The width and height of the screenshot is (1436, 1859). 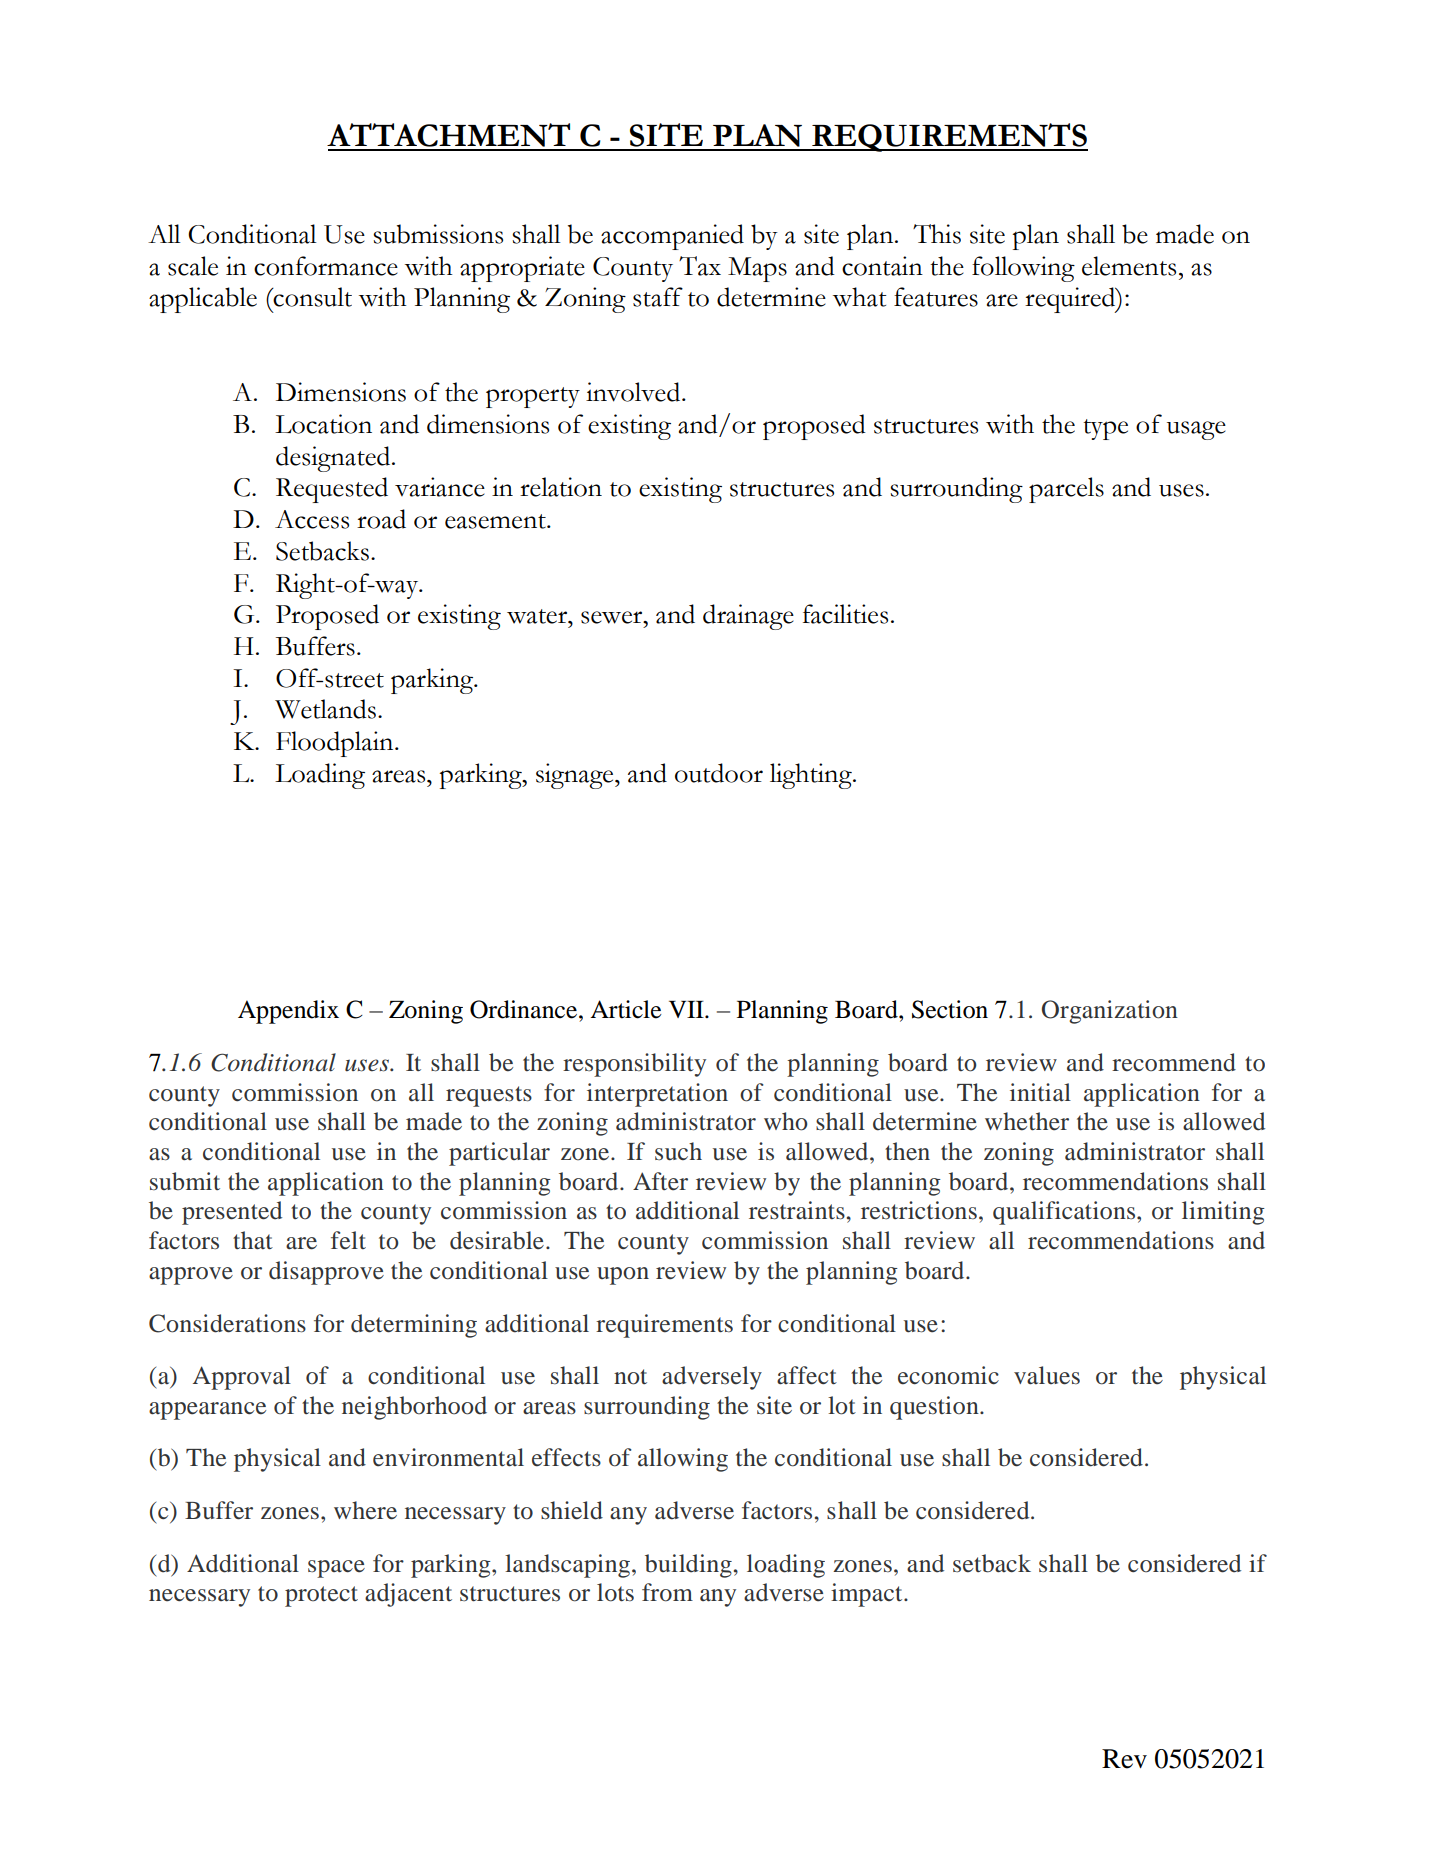 What do you see at coordinates (326, 266) in the screenshot?
I see `conformance` at bounding box center [326, 266].
